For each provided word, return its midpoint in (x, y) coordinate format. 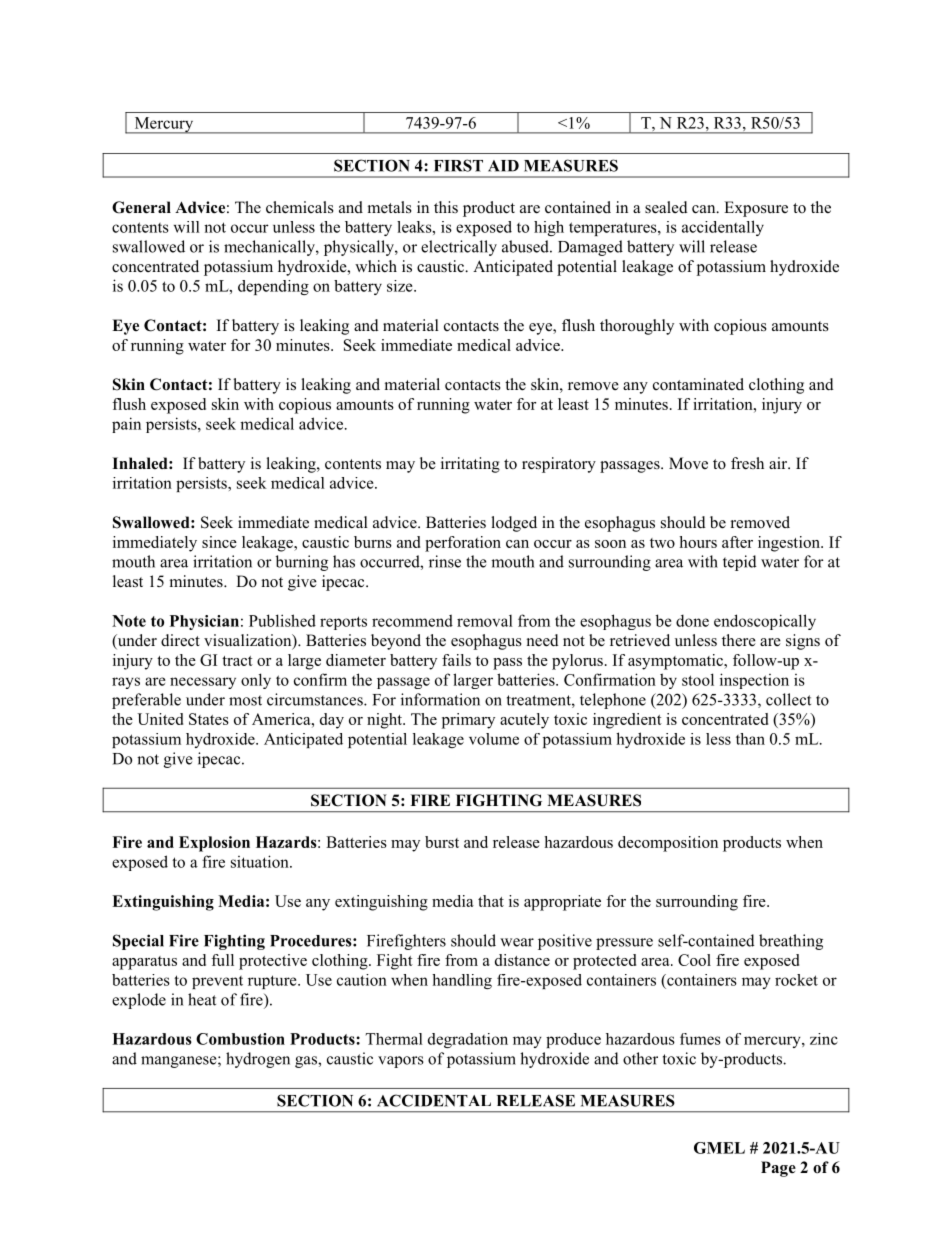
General (141, 207)
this (446, 207)
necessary (203, 683)
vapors (401, 1062)
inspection (754, 681)
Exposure (756, 209)
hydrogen (258, 1060)
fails (456, 660)
